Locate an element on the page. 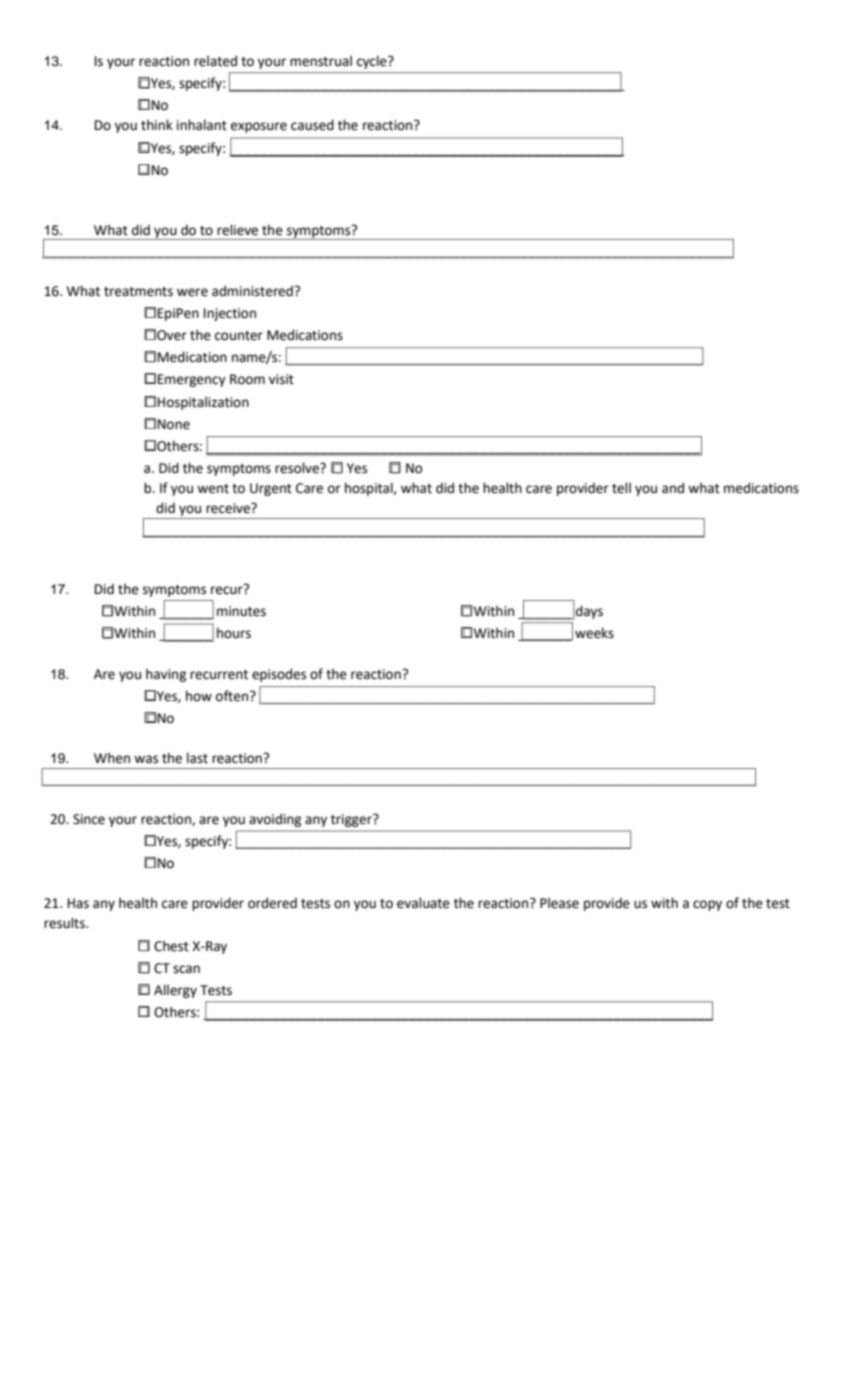  was is located at coordinates (146, 759).
